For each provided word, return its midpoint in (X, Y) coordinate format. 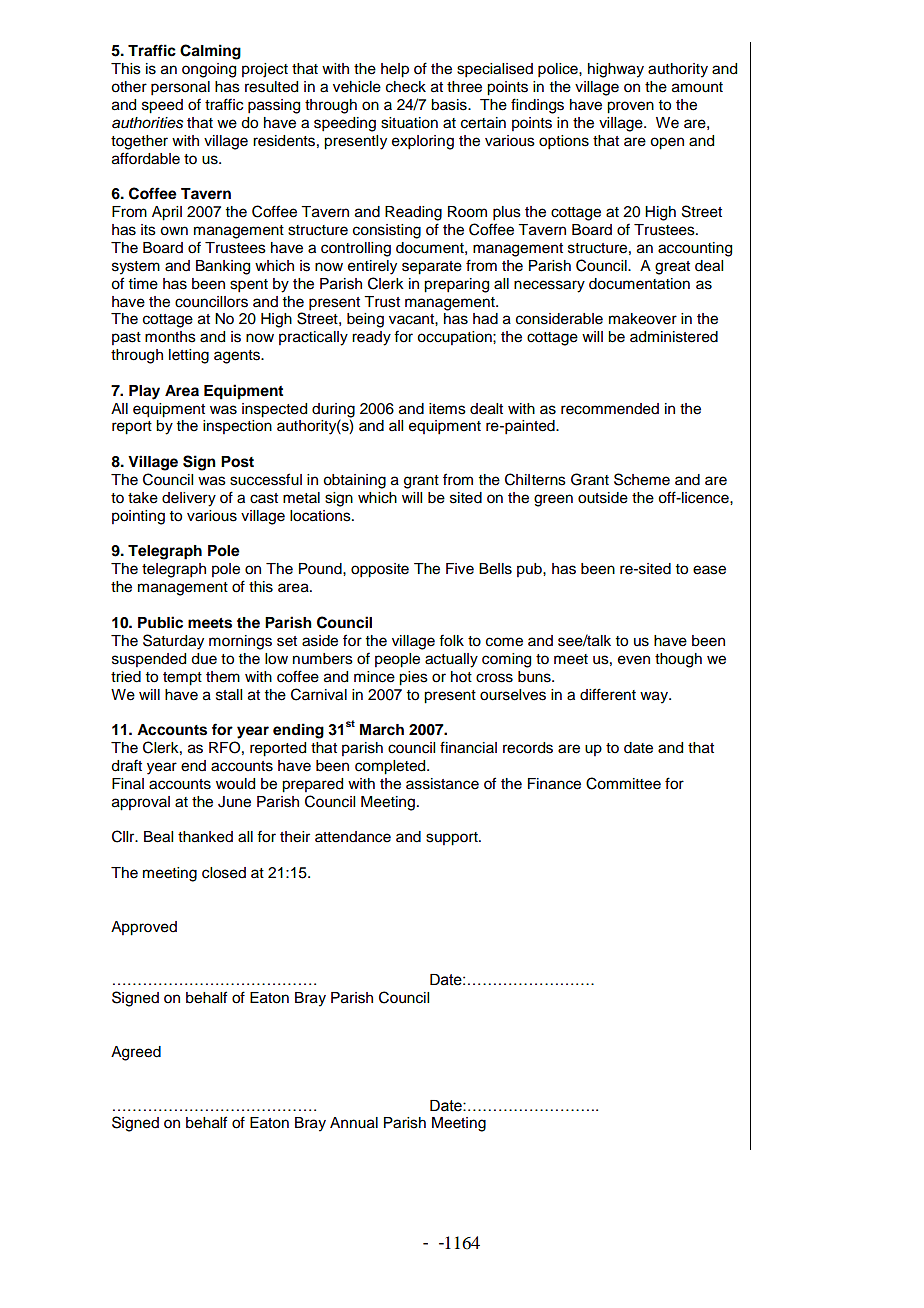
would (235, 784)
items (447, 409)
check (406, 87)
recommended (610, 409)
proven (630, 107)
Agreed (136, 1053)
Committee (623, 783)
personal (180, 88)
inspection (237, 427)
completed (391, 767)
